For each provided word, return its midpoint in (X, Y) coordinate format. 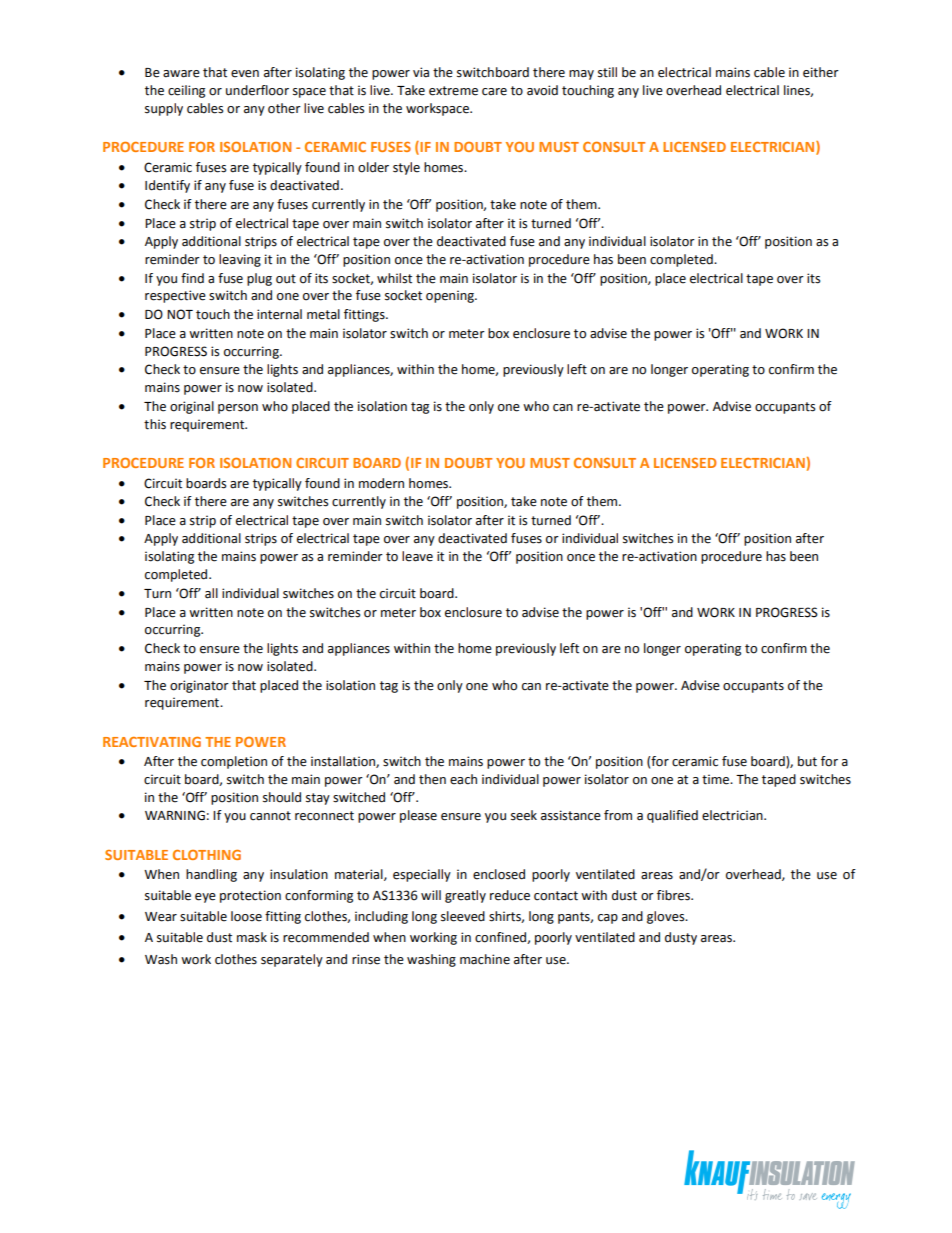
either (821, 72)
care (494, 92)
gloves (667, 917)
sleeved (463, 916)
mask (252, 937)
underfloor (257, 90)
